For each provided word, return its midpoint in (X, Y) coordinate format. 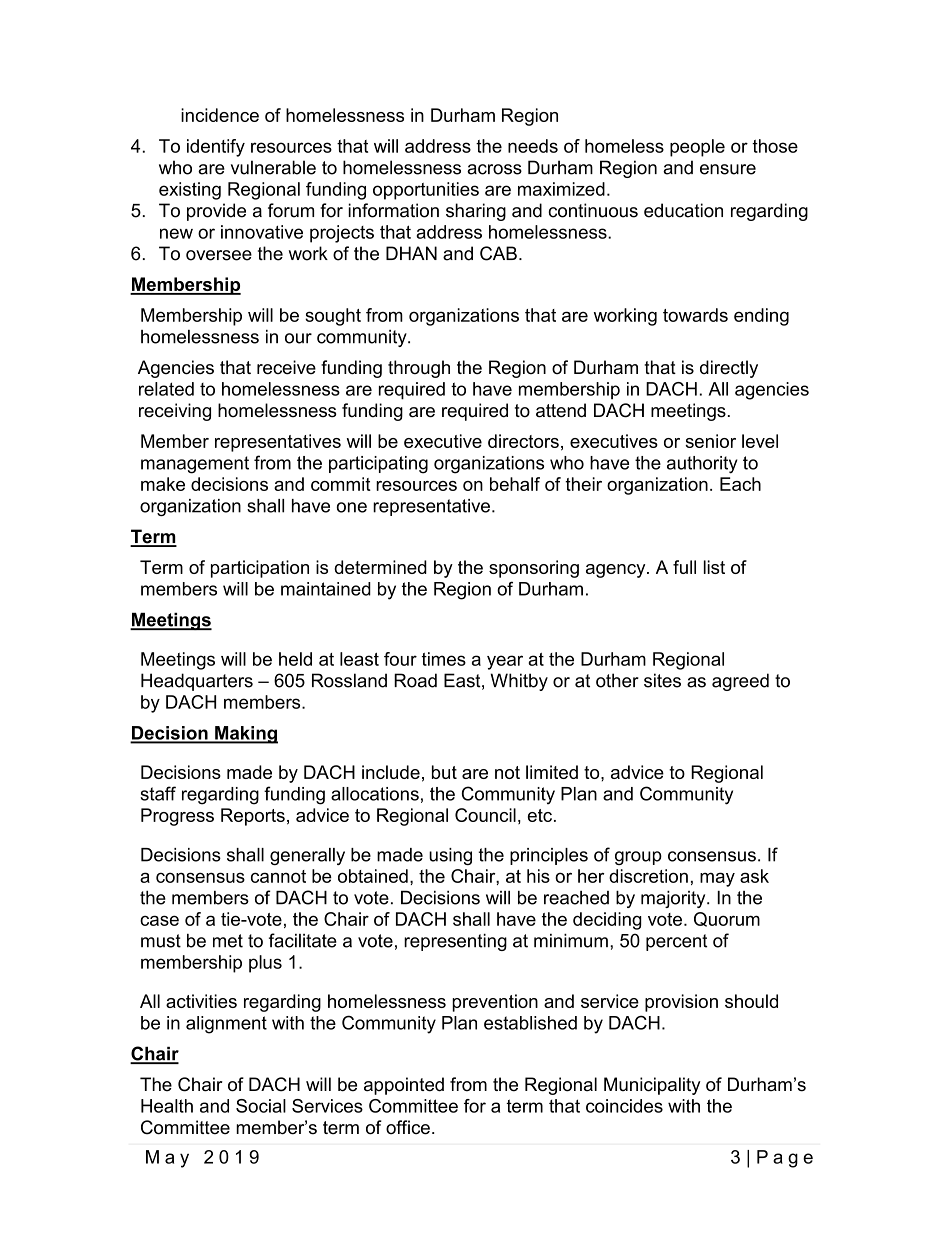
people (697, 148)
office (408, 1127)
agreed (740, 682)
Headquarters (197, 682)
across (494, 169)
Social (261, 1106)
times (444, 659)
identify (216, 148)
